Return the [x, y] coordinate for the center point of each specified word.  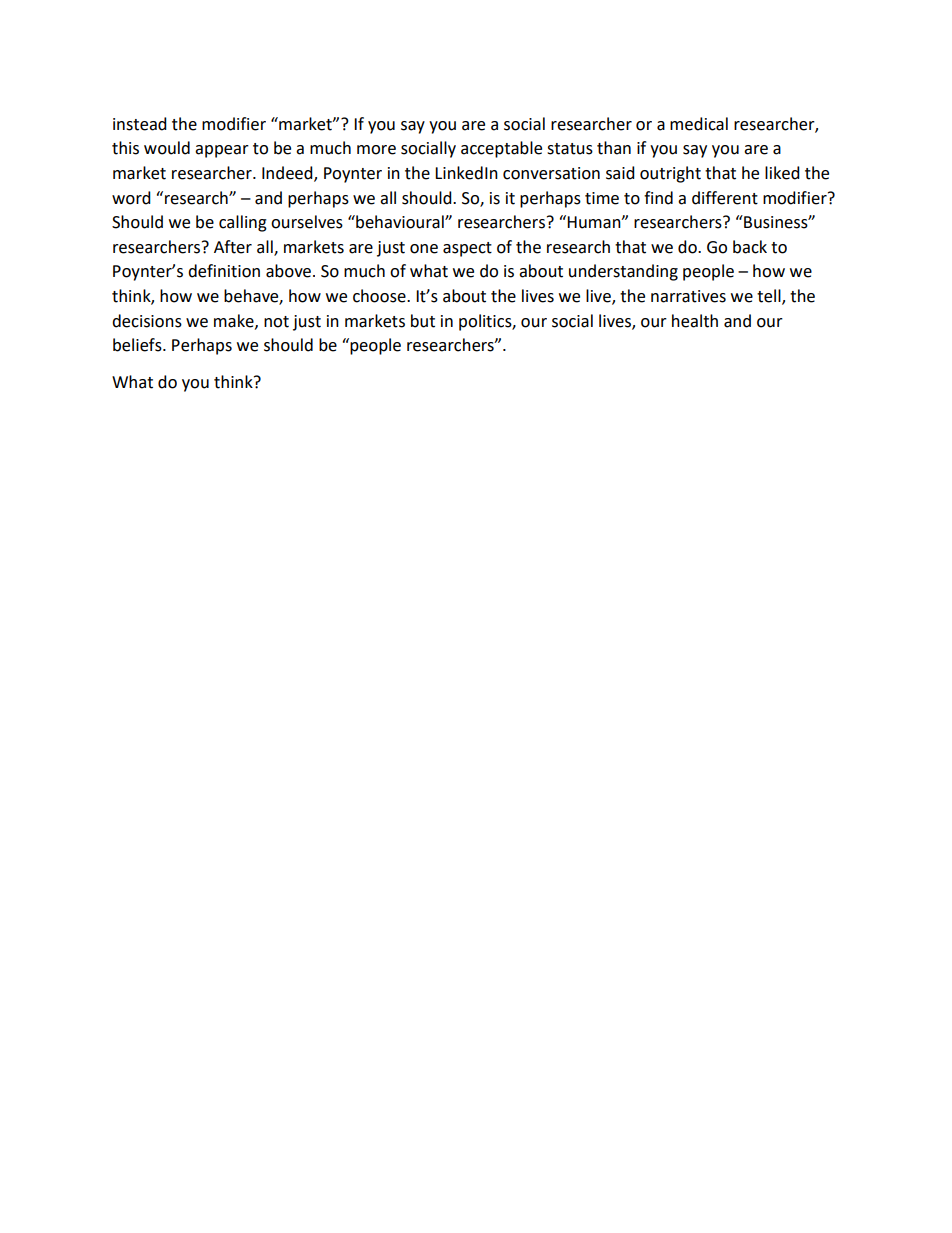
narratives [688, 296]
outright [670, 174]
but [423, 321]
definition [224, 271]
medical [699, 124]
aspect [467, 249]
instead [140, 124]
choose [380, 296]
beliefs [138, 345]
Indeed [288, 174]
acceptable [501, 149]
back [750, 247]
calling [243, 223]
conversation [551, 173]
